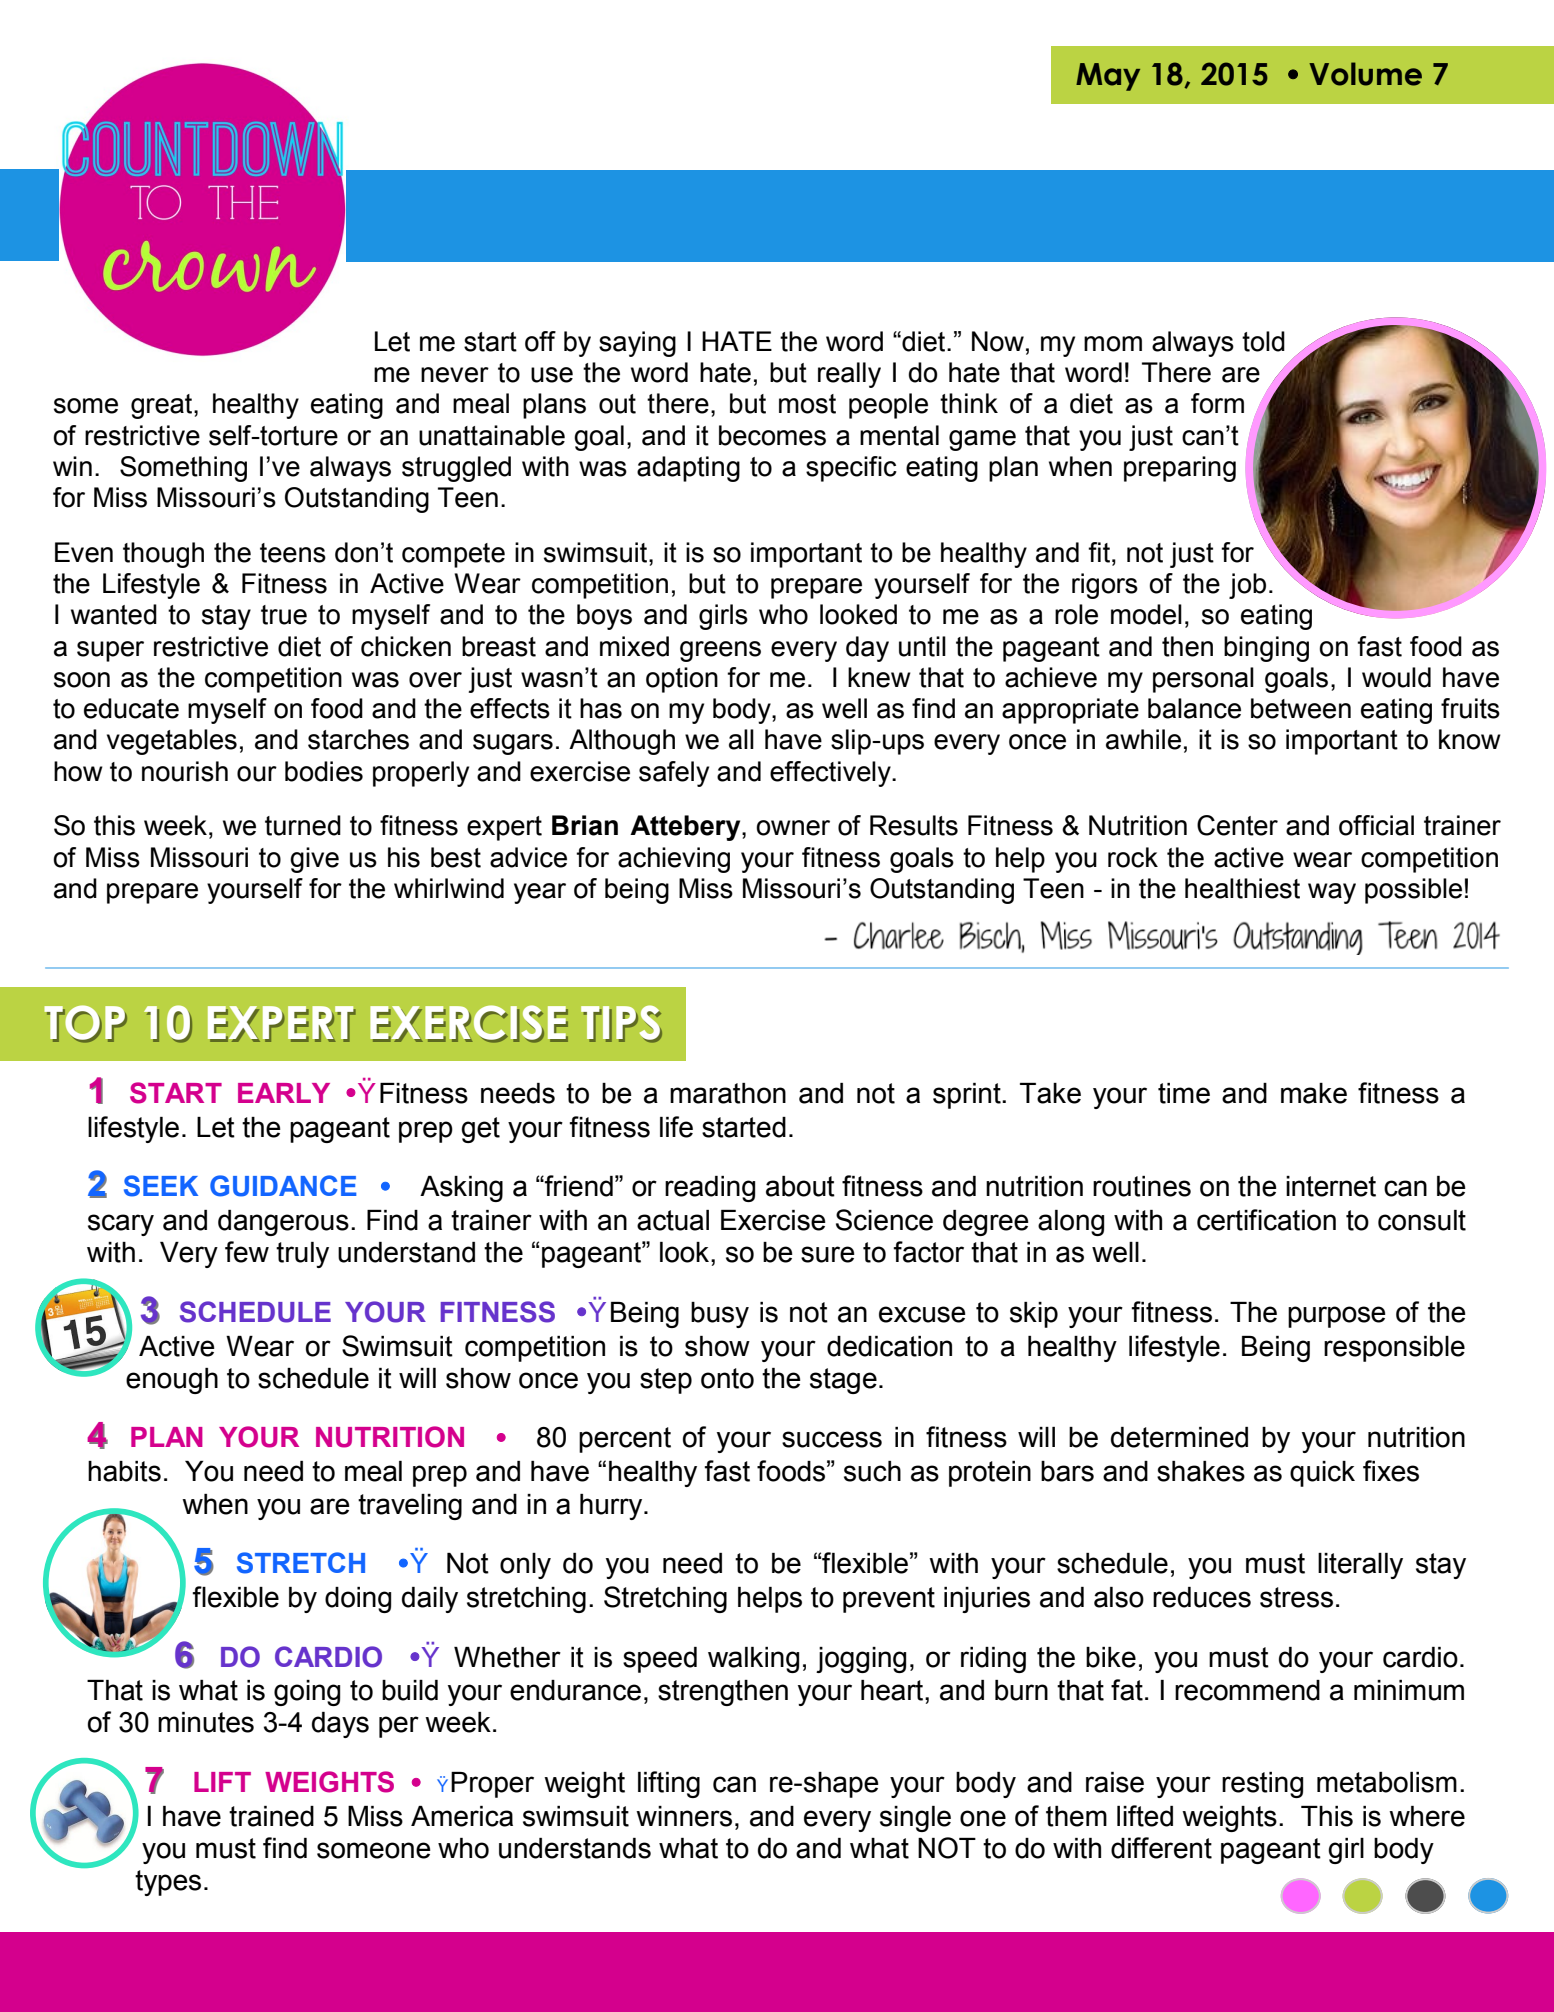 Image resolution: width=1554 pixels, height=2012 pixels. I want to click on Volume, so click(1365, 74).
